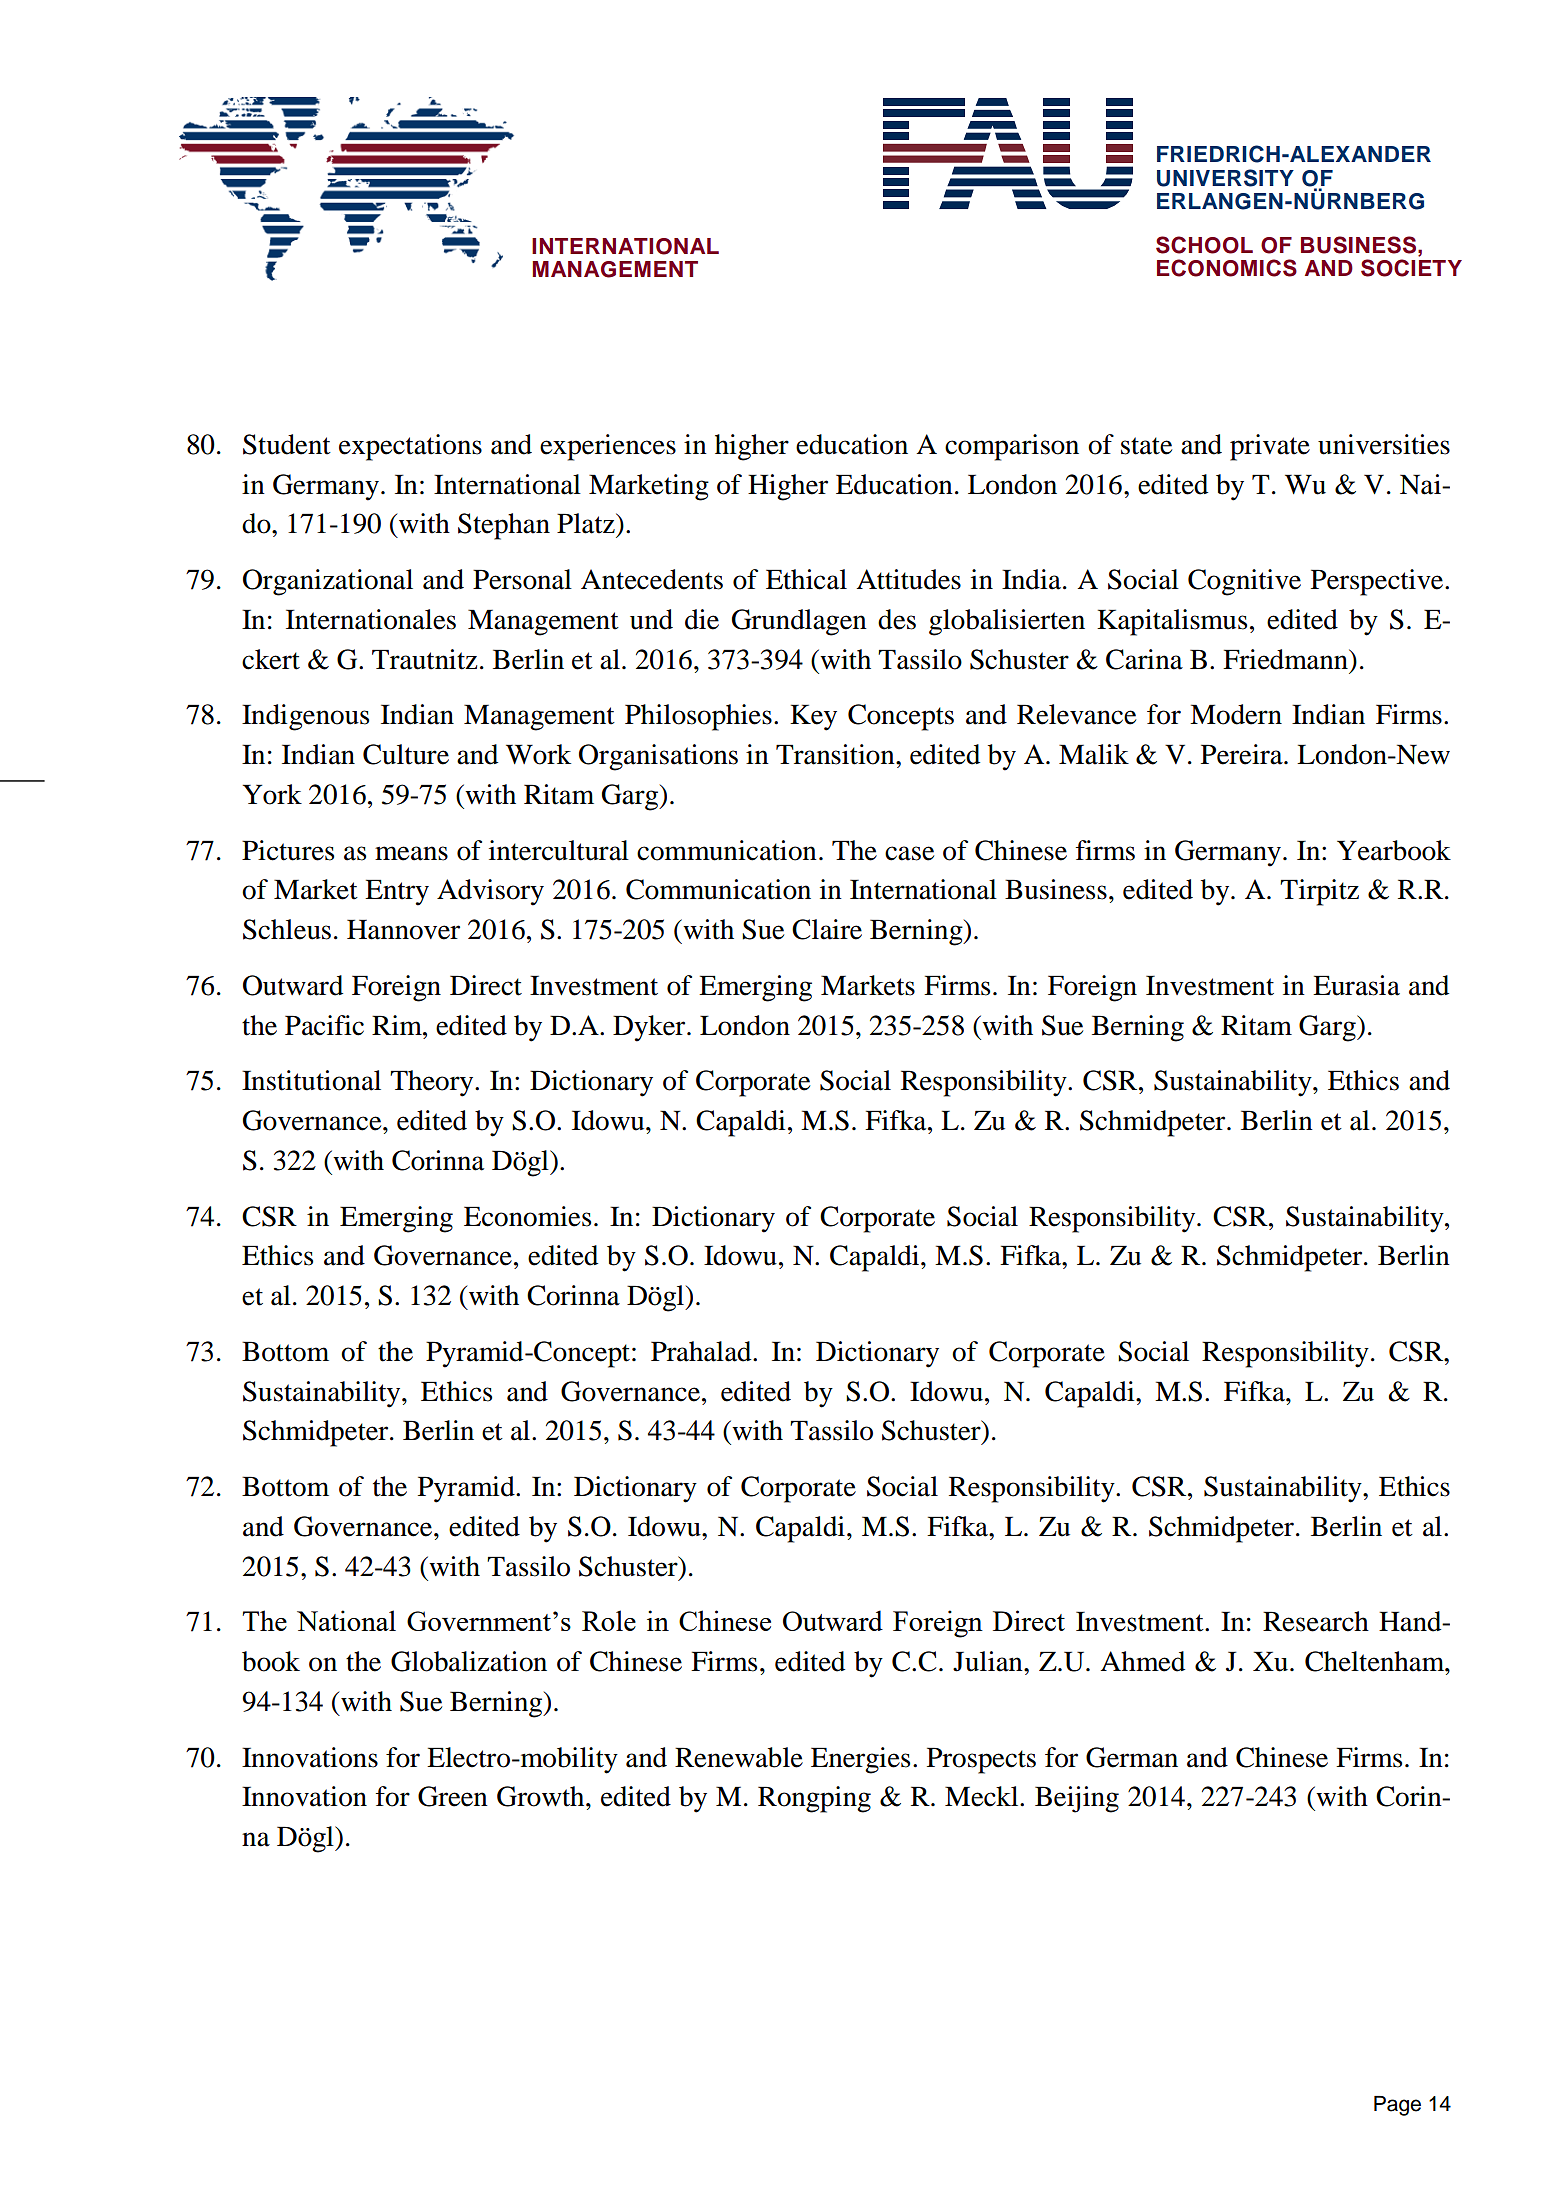 The image size is (1562, 2209). Describe the element at coordinates (1316, 1621) in the page. I see `Research` at that location.
